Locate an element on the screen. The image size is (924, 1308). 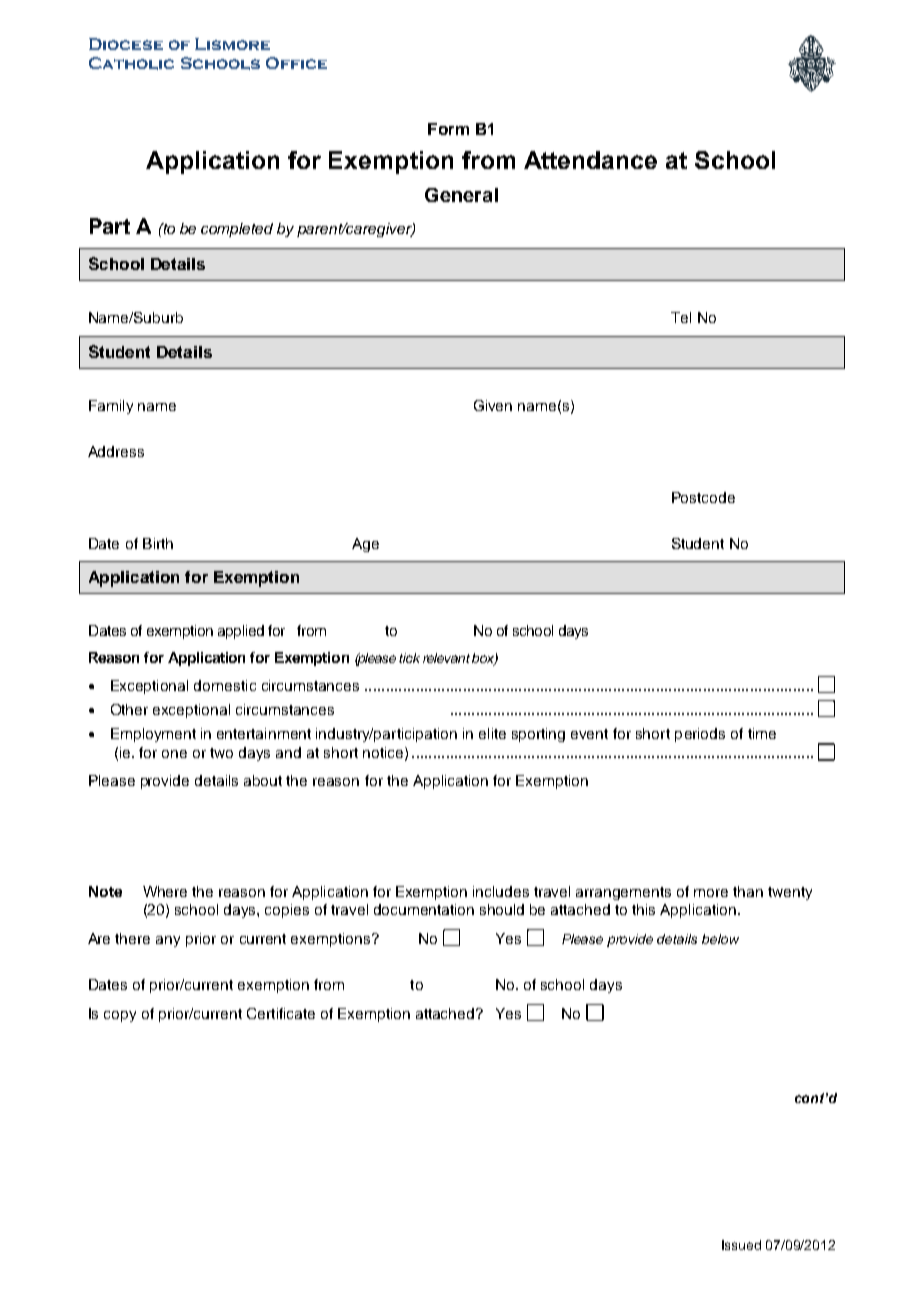
Form is located at coordinates (448, 129).
